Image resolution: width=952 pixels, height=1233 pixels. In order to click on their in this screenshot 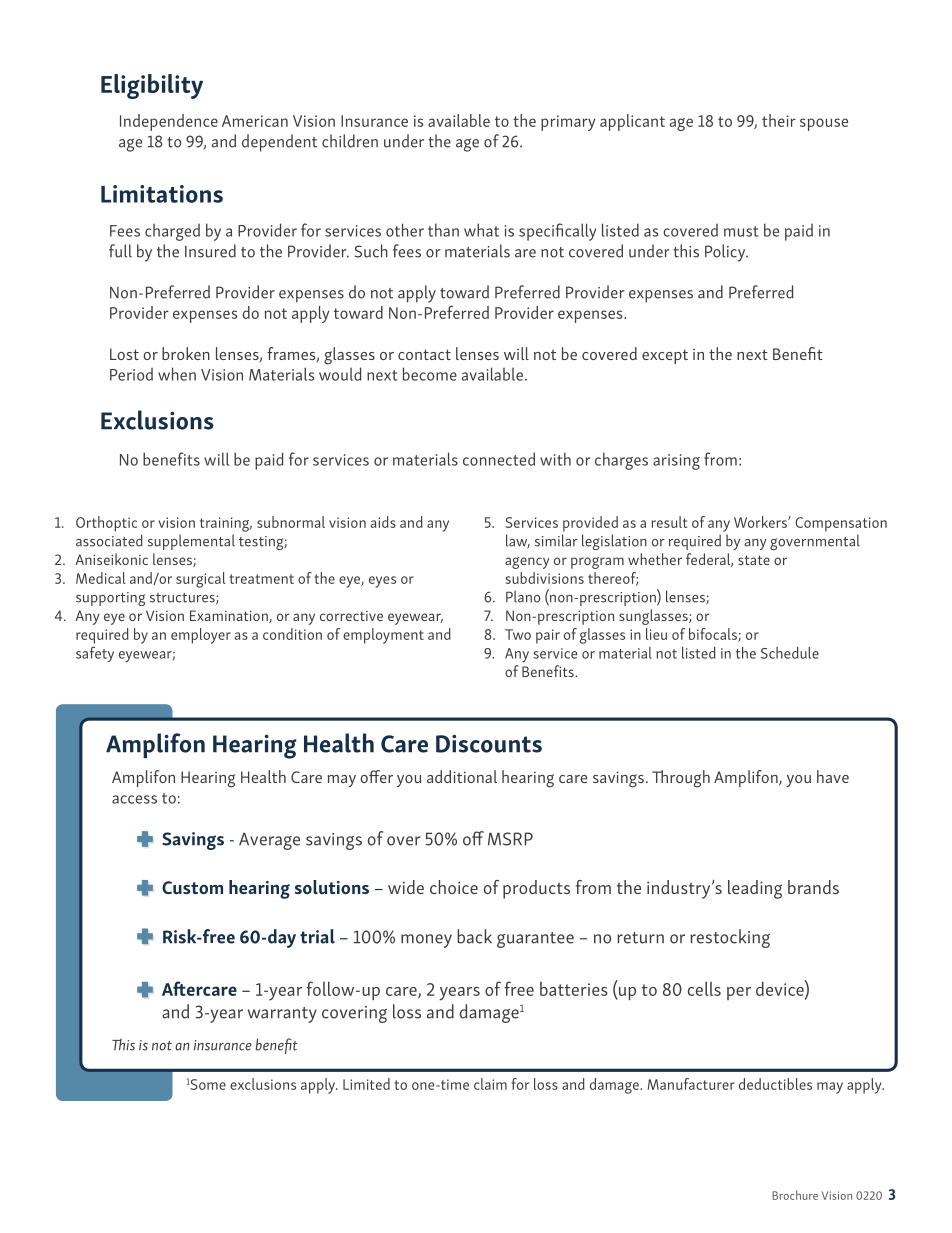, I will do `click(779, 120)`.
